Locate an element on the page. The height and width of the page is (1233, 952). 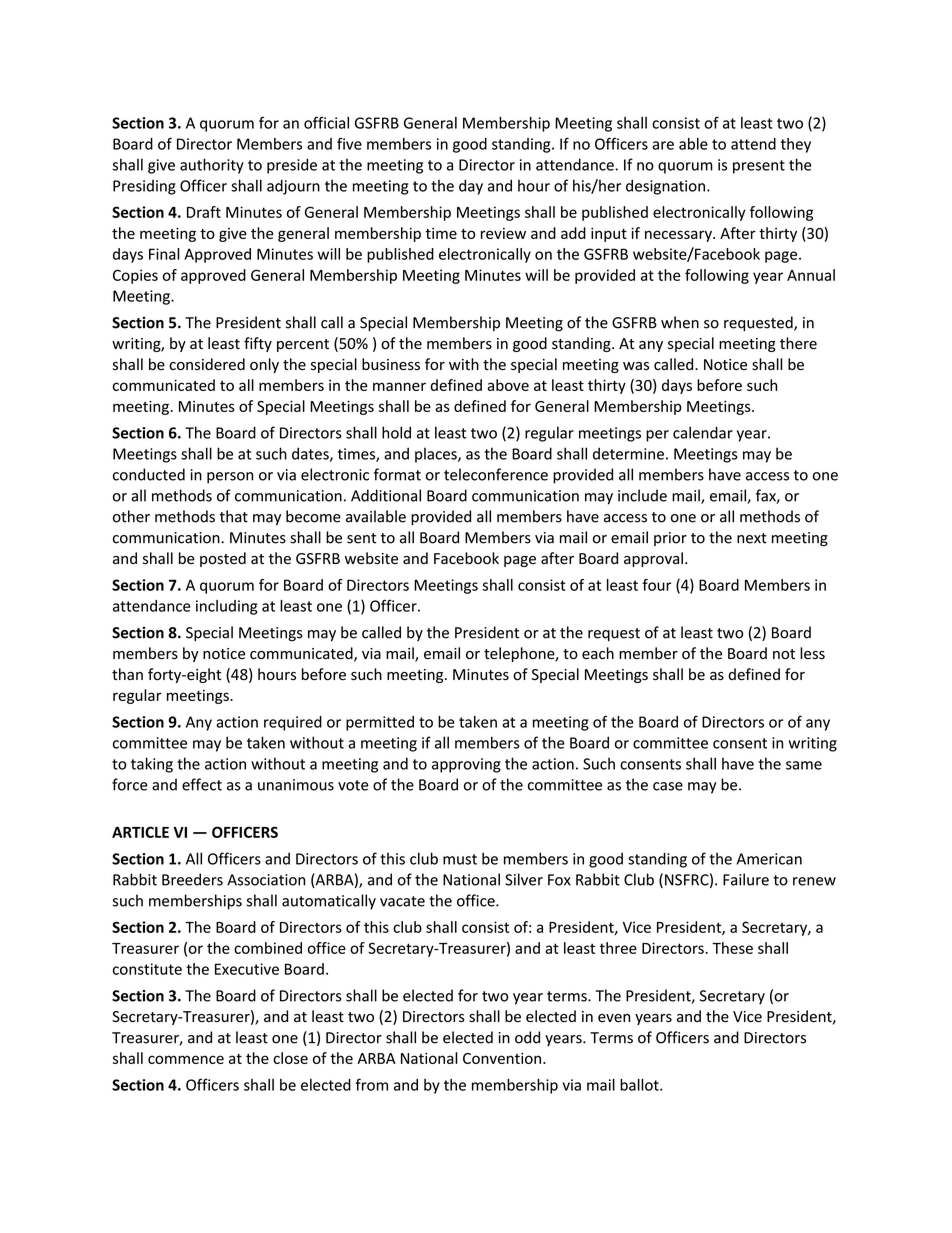
effect is located at coordinates (202, 784).
